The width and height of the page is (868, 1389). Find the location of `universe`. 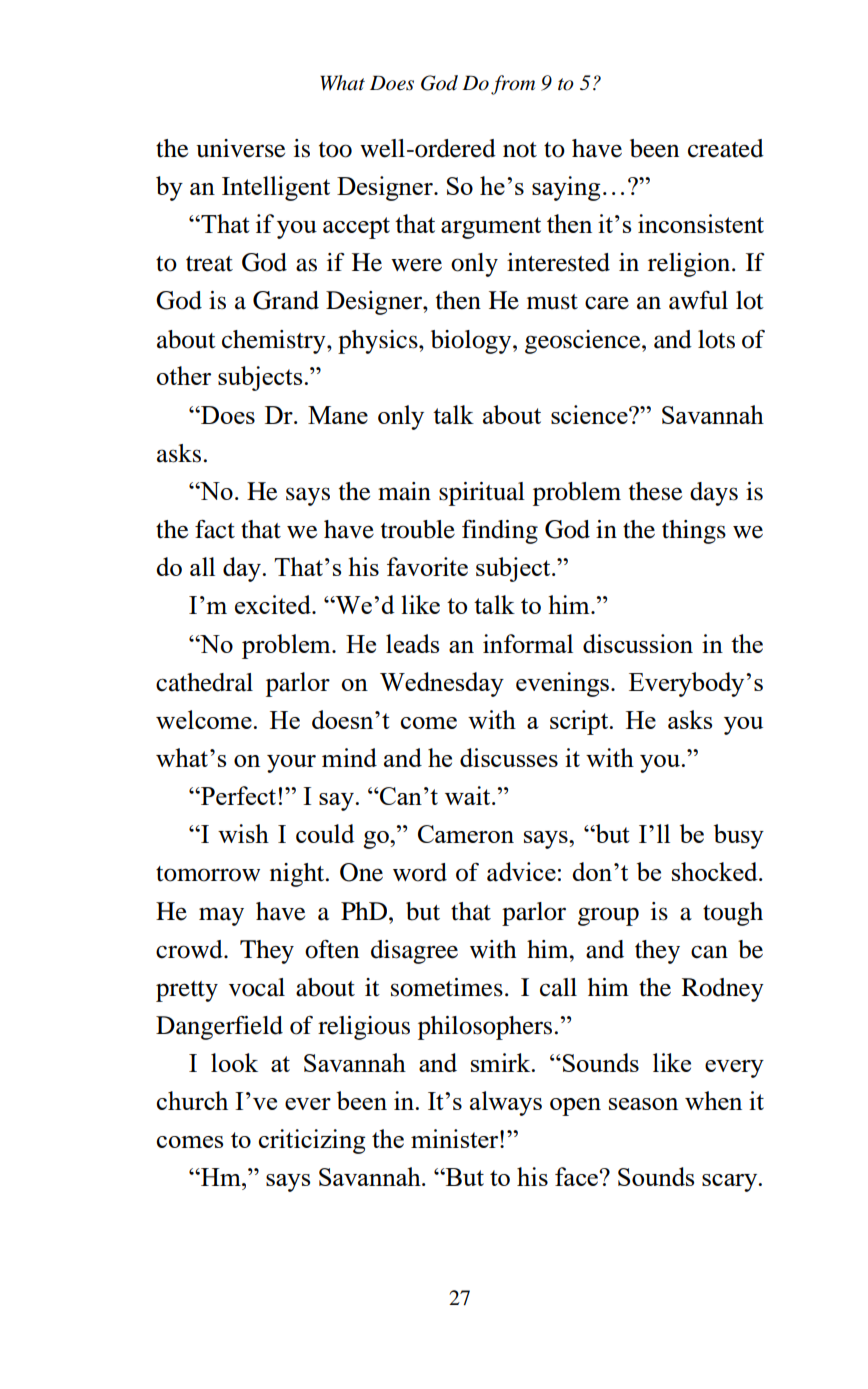

universe is located at coordinates (240, 148).
